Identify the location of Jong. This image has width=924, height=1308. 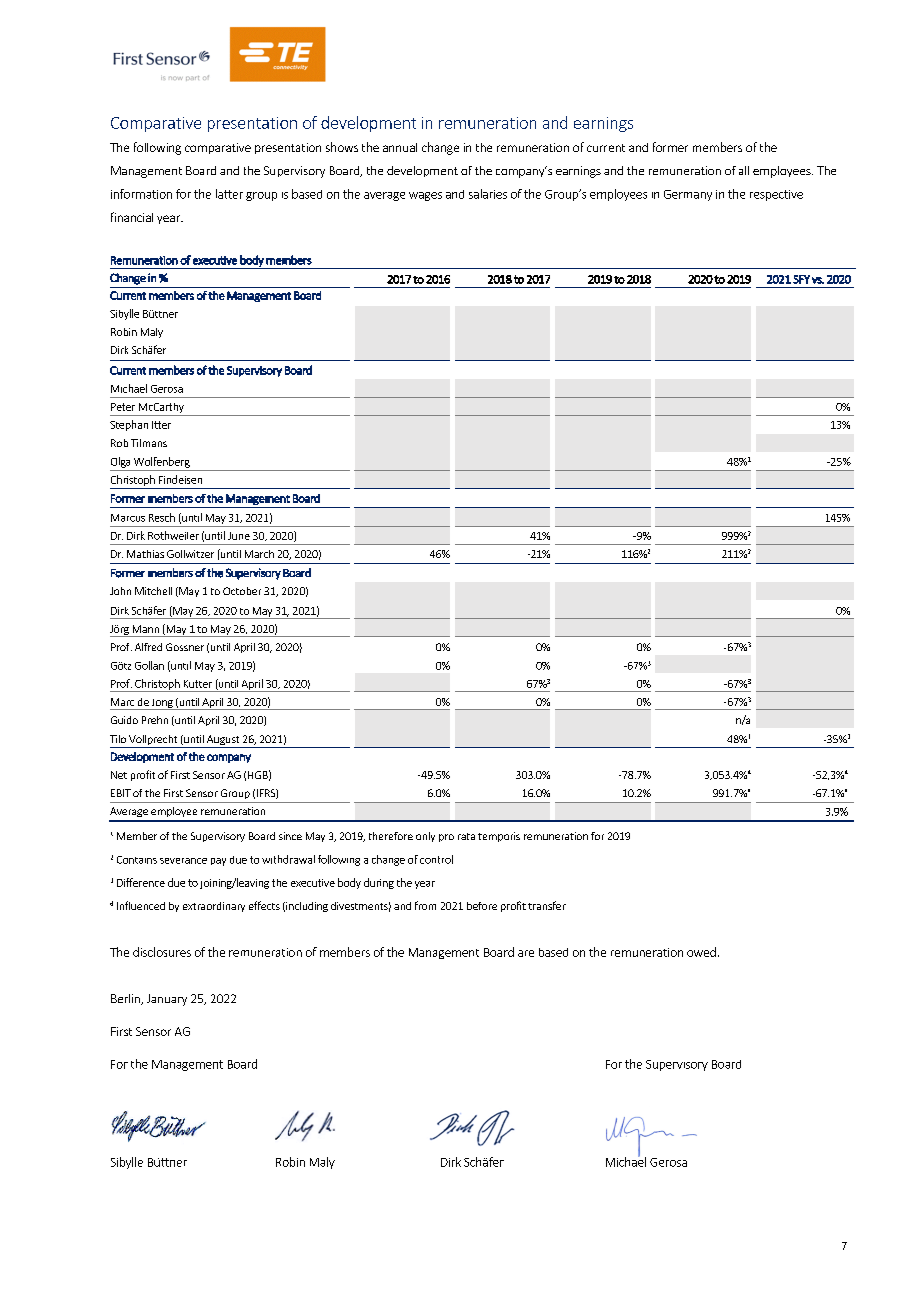
(162, 704).
